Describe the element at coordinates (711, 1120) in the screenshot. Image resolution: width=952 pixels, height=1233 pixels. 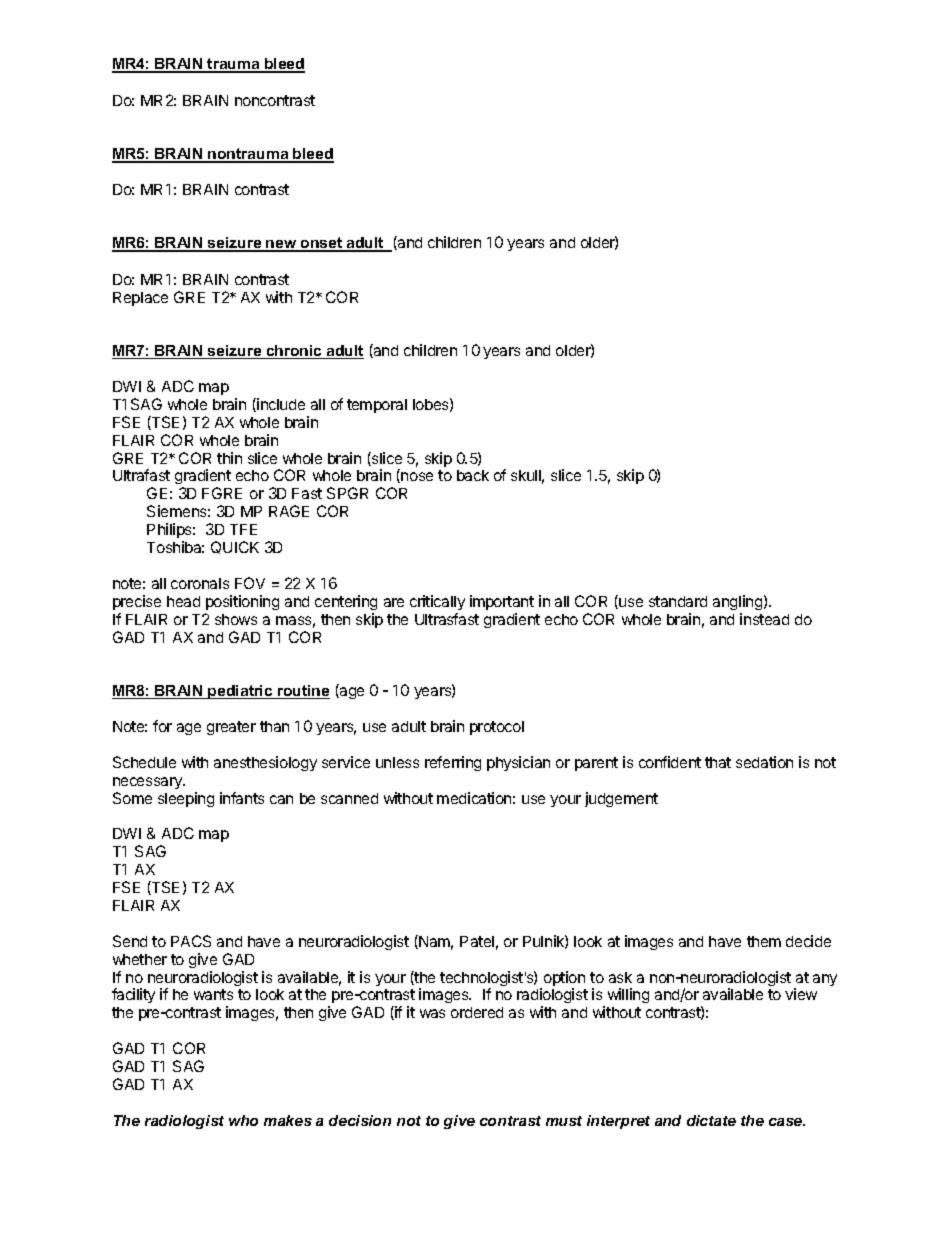
I see `dictate` at that location.
